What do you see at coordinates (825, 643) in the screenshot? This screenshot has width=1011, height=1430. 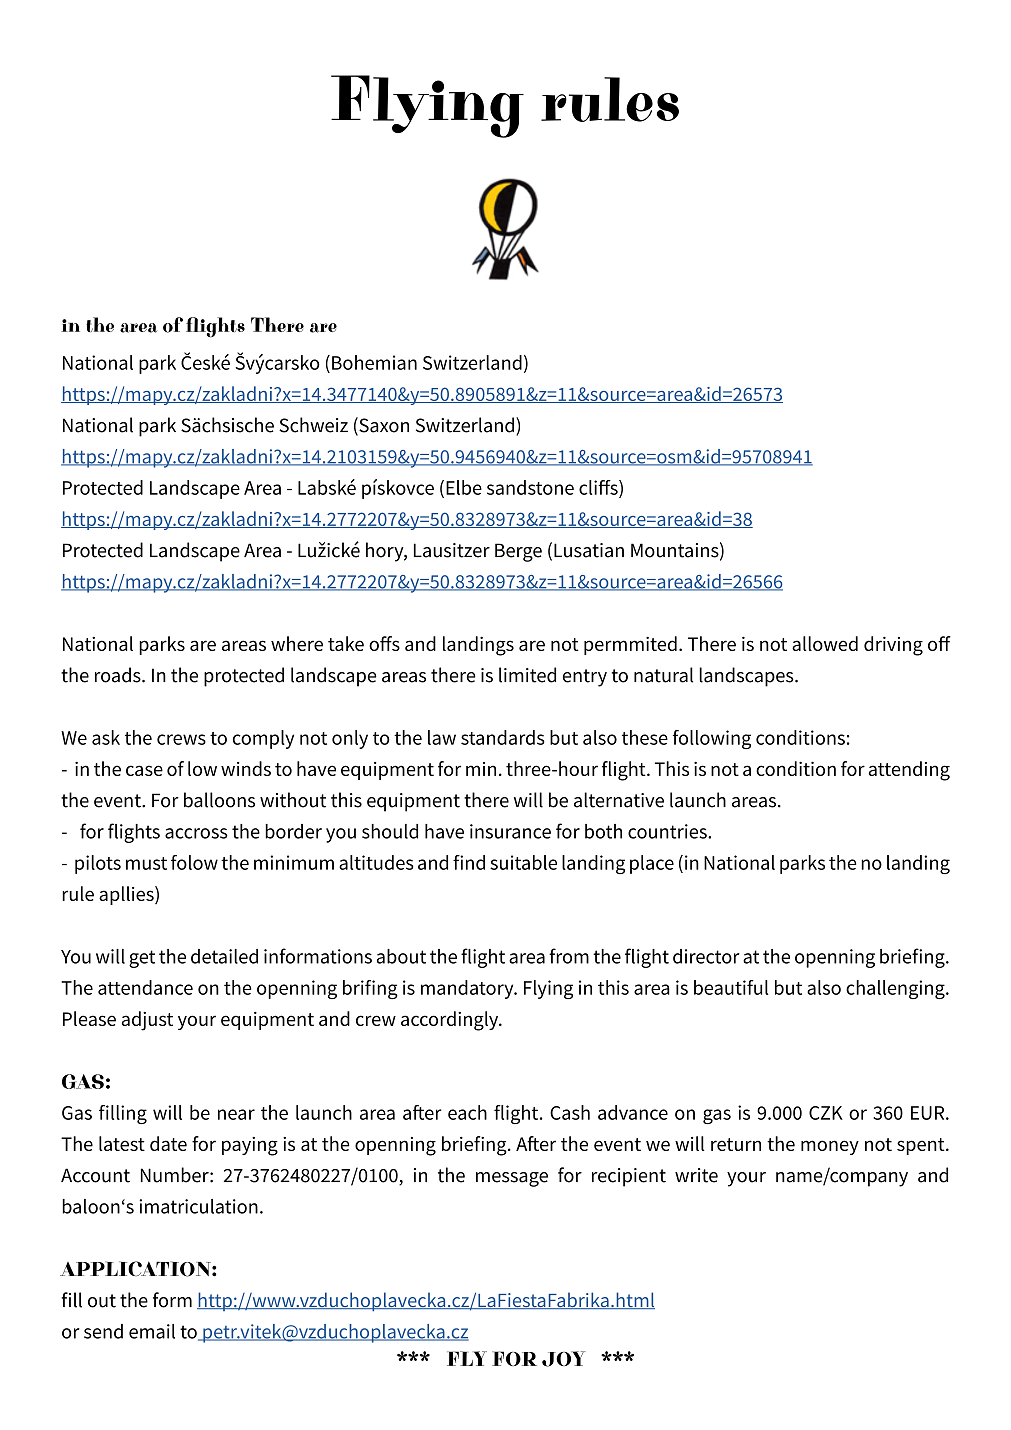 I see `allowed` at bounding box center [825, 643].
